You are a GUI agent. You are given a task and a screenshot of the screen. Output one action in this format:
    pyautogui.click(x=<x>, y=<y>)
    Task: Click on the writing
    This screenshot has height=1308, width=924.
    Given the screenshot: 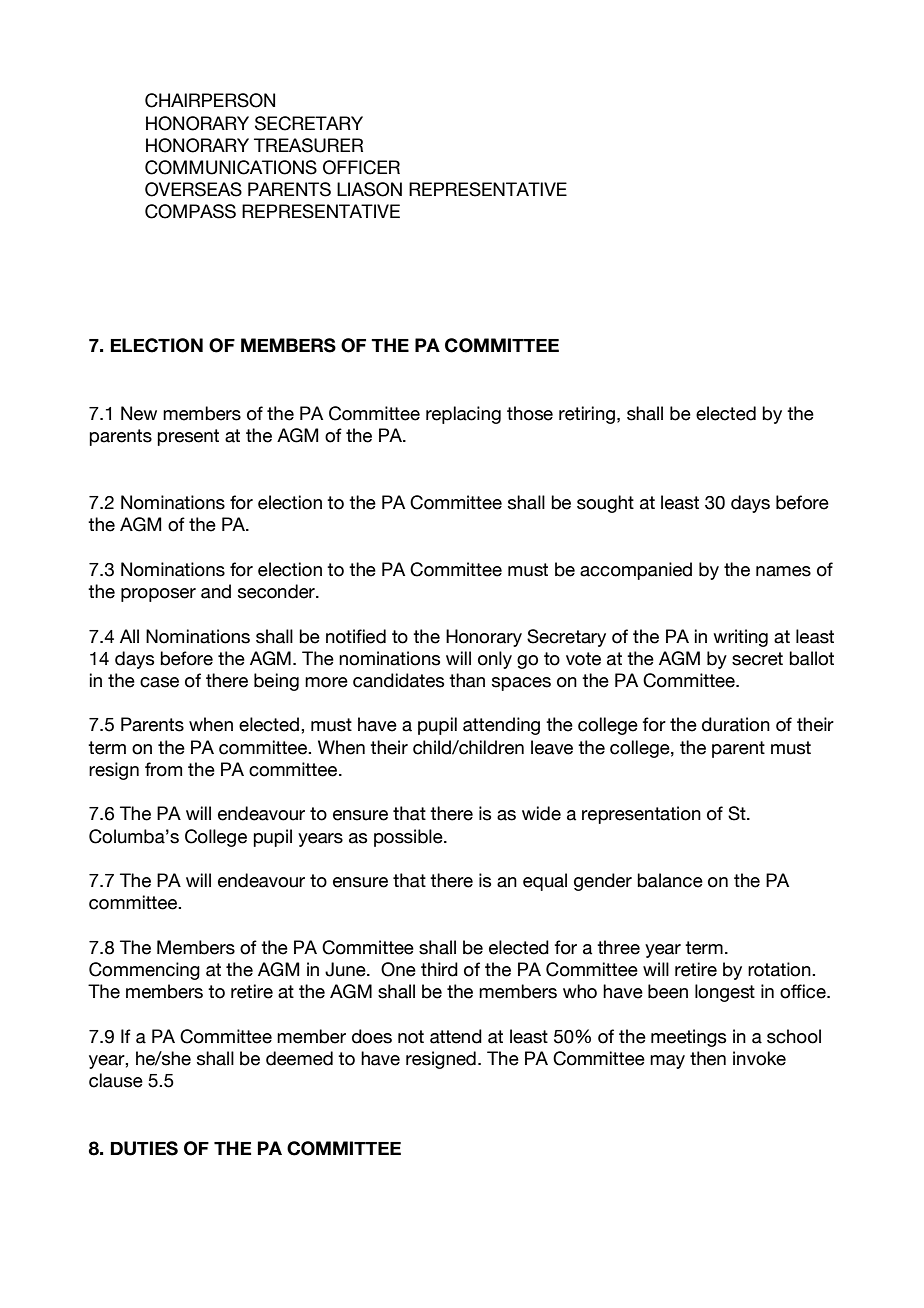 What is the action you would take?
    pyautogui.click(x=740, y=638)
